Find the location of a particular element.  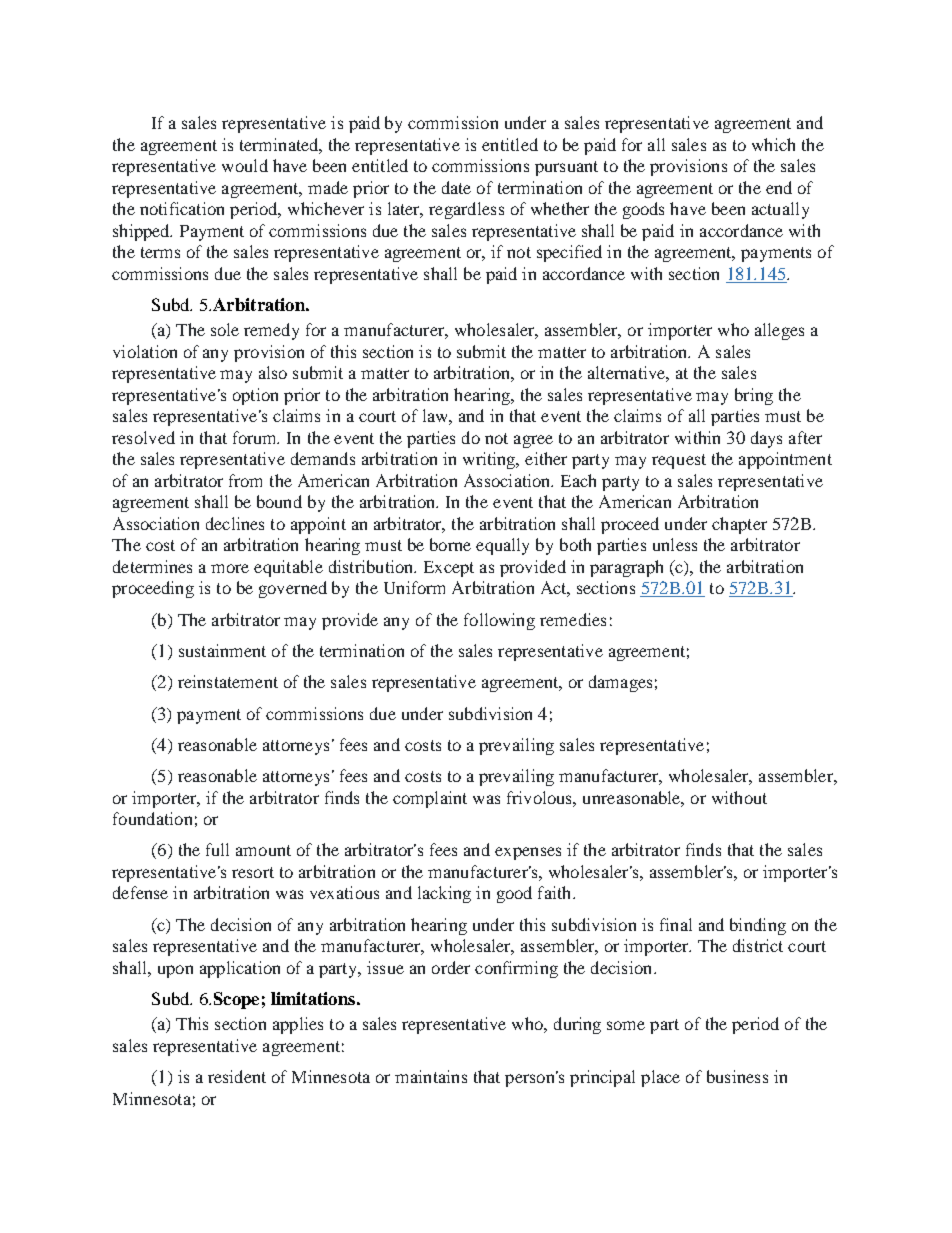

resident is located at coordinates (237, 1076).
